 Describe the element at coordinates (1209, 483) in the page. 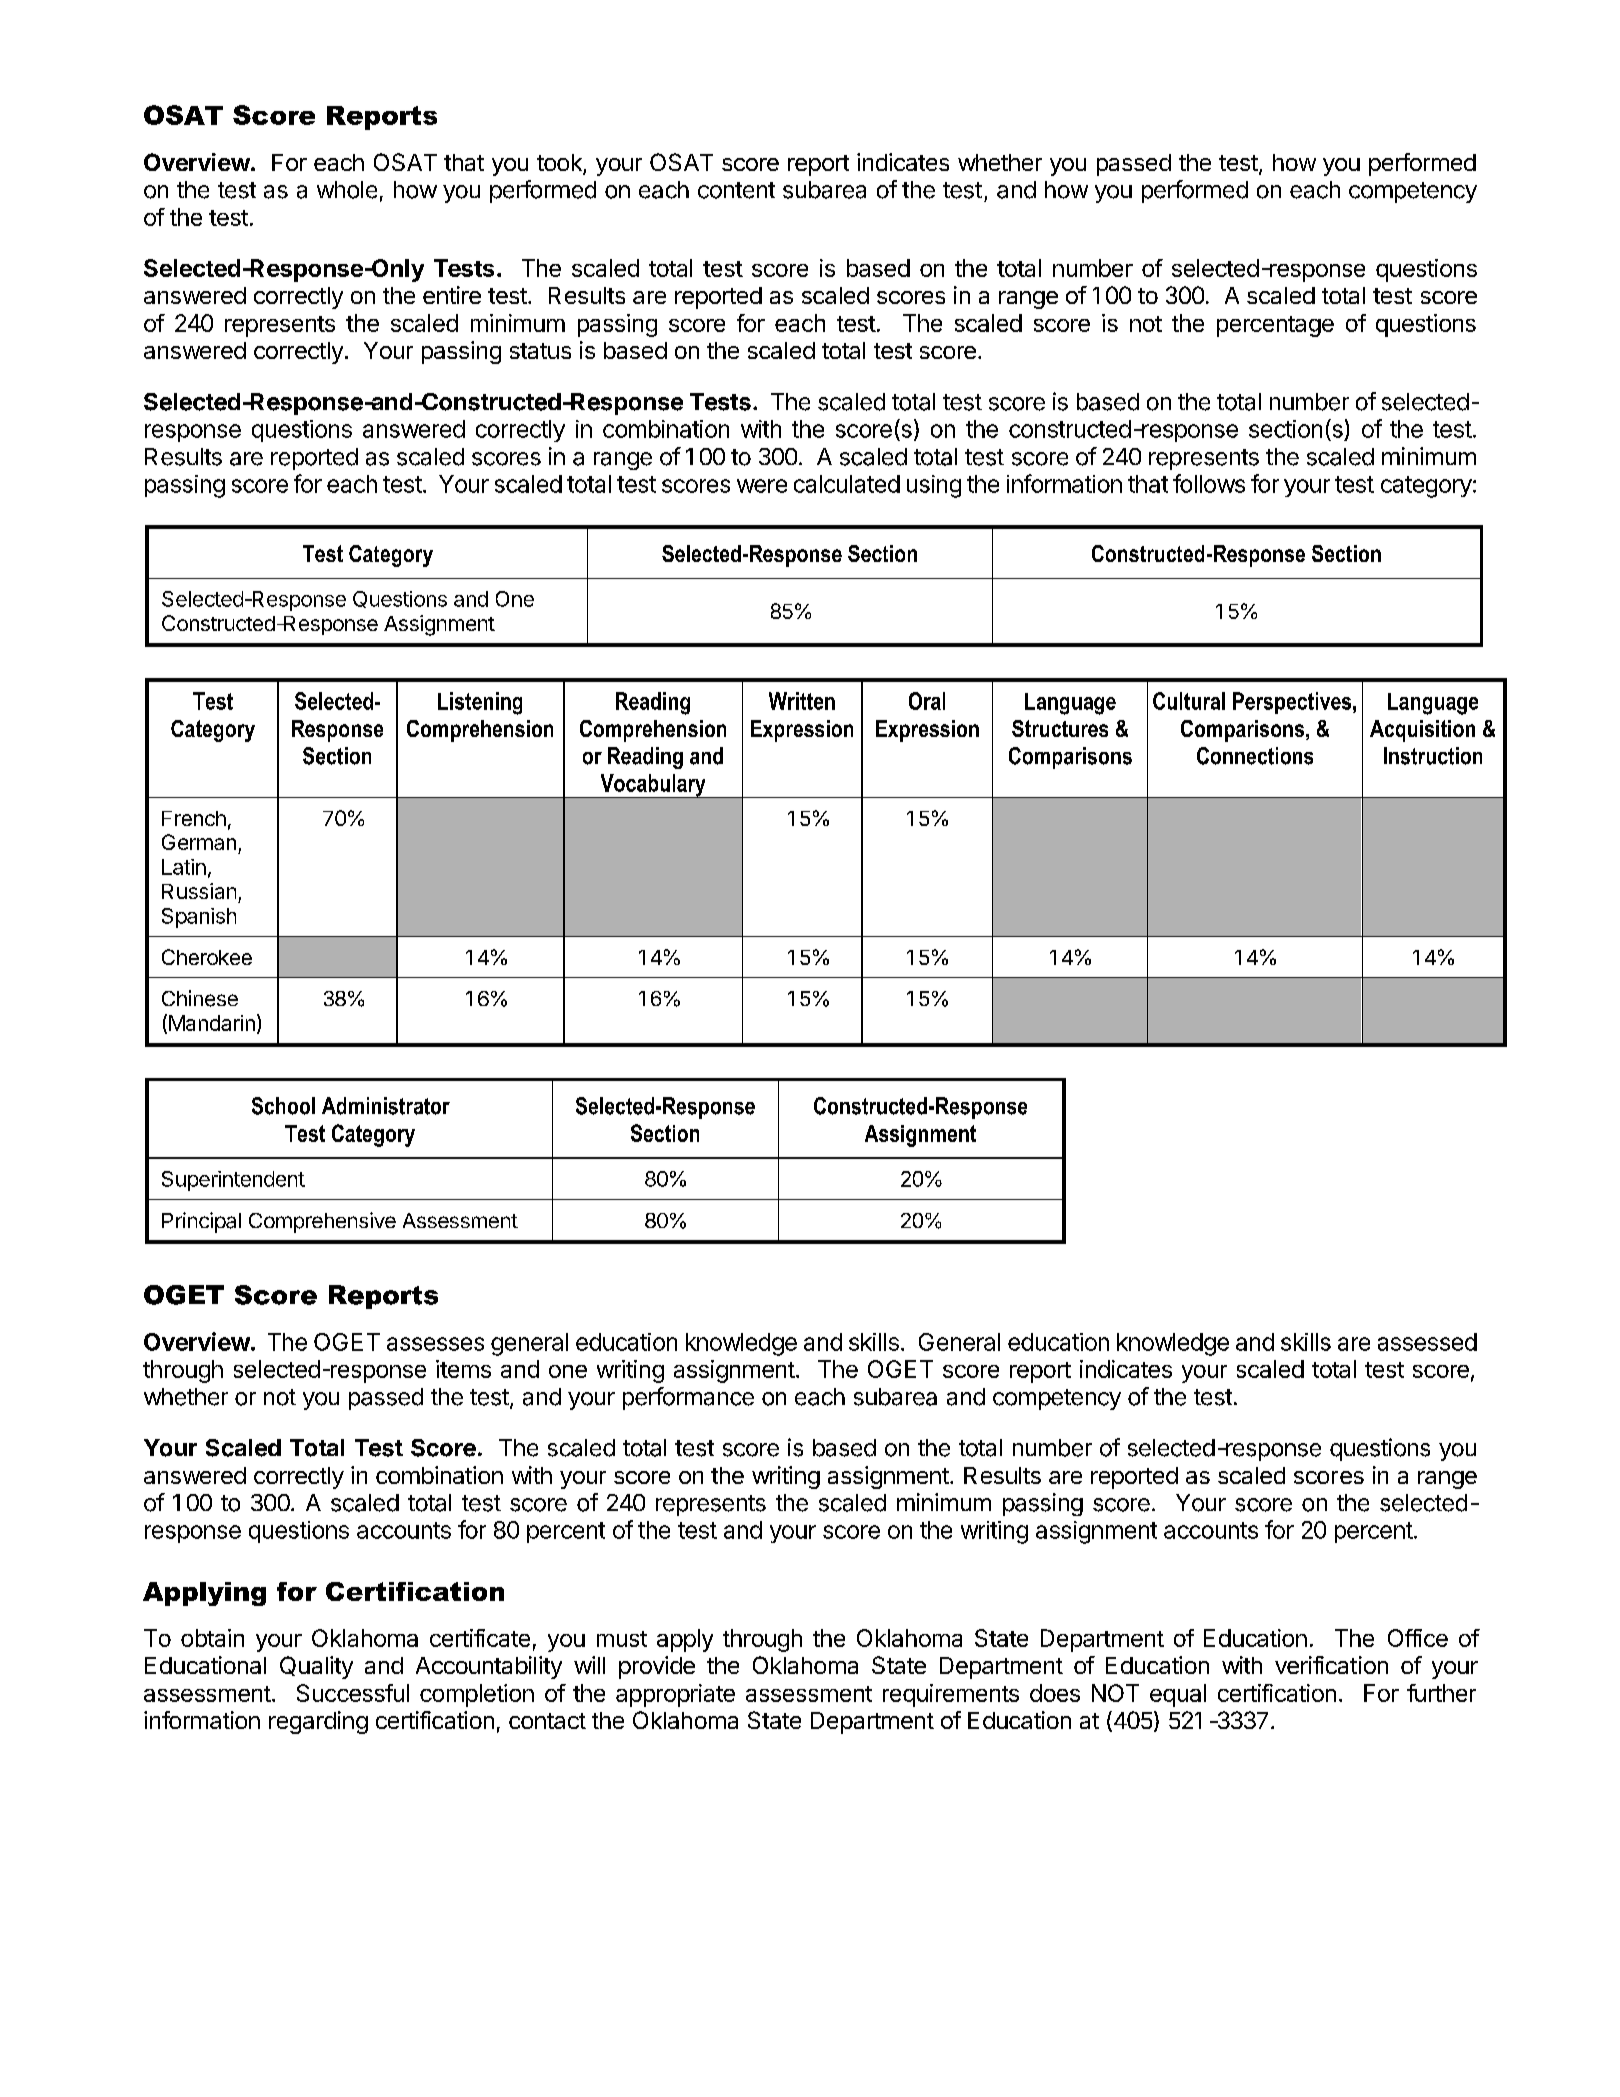

I see `follows` at that location.
